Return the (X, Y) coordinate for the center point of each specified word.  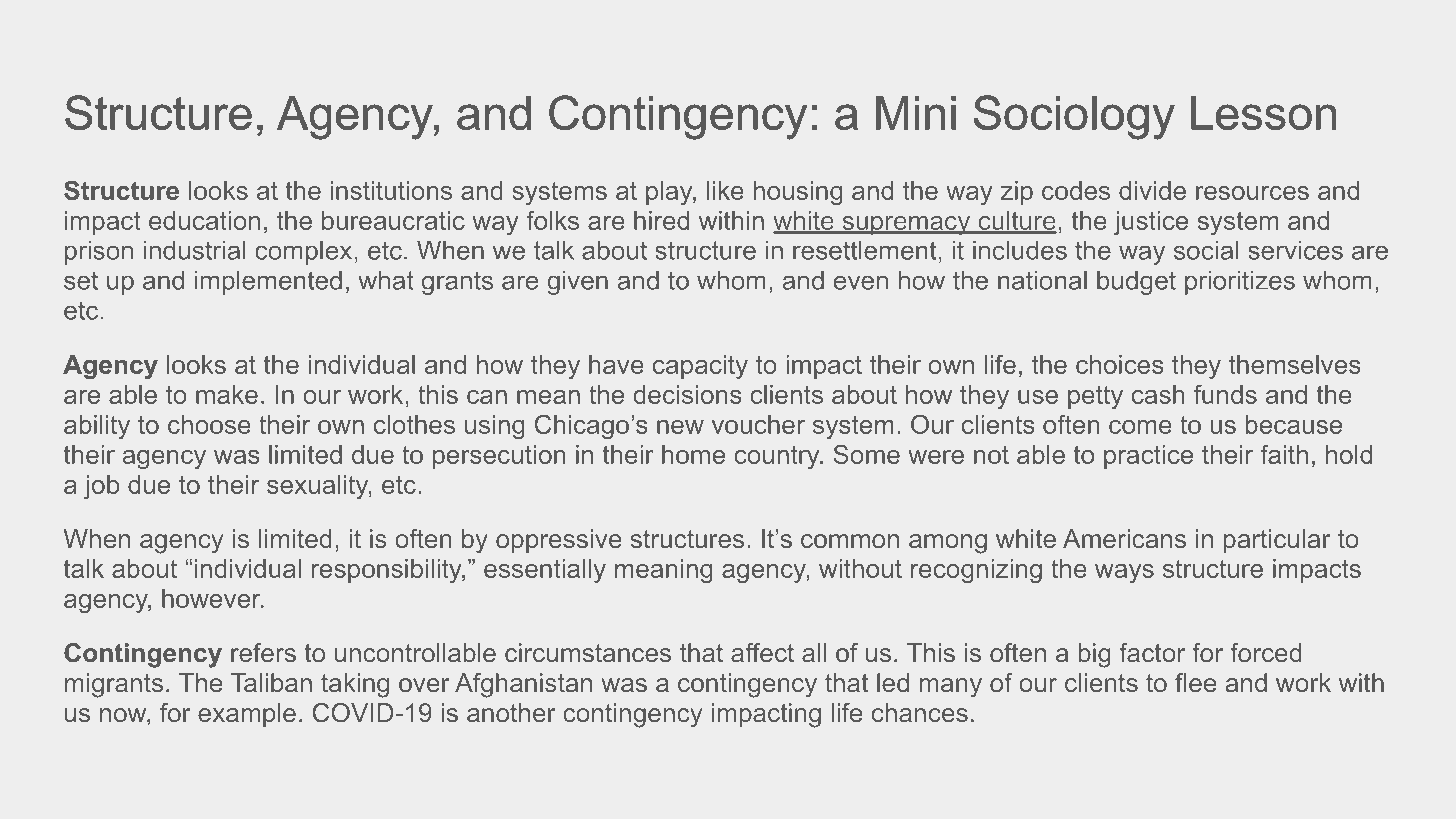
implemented (268, 283)
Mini (916, 113)
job (101, 487)
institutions (391, 190)
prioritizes (1240, 283)
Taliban (271, 682)
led (893, 682)
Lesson (1263, 113)
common (850, 541)
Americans (1124, 538)
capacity (700, 367)
